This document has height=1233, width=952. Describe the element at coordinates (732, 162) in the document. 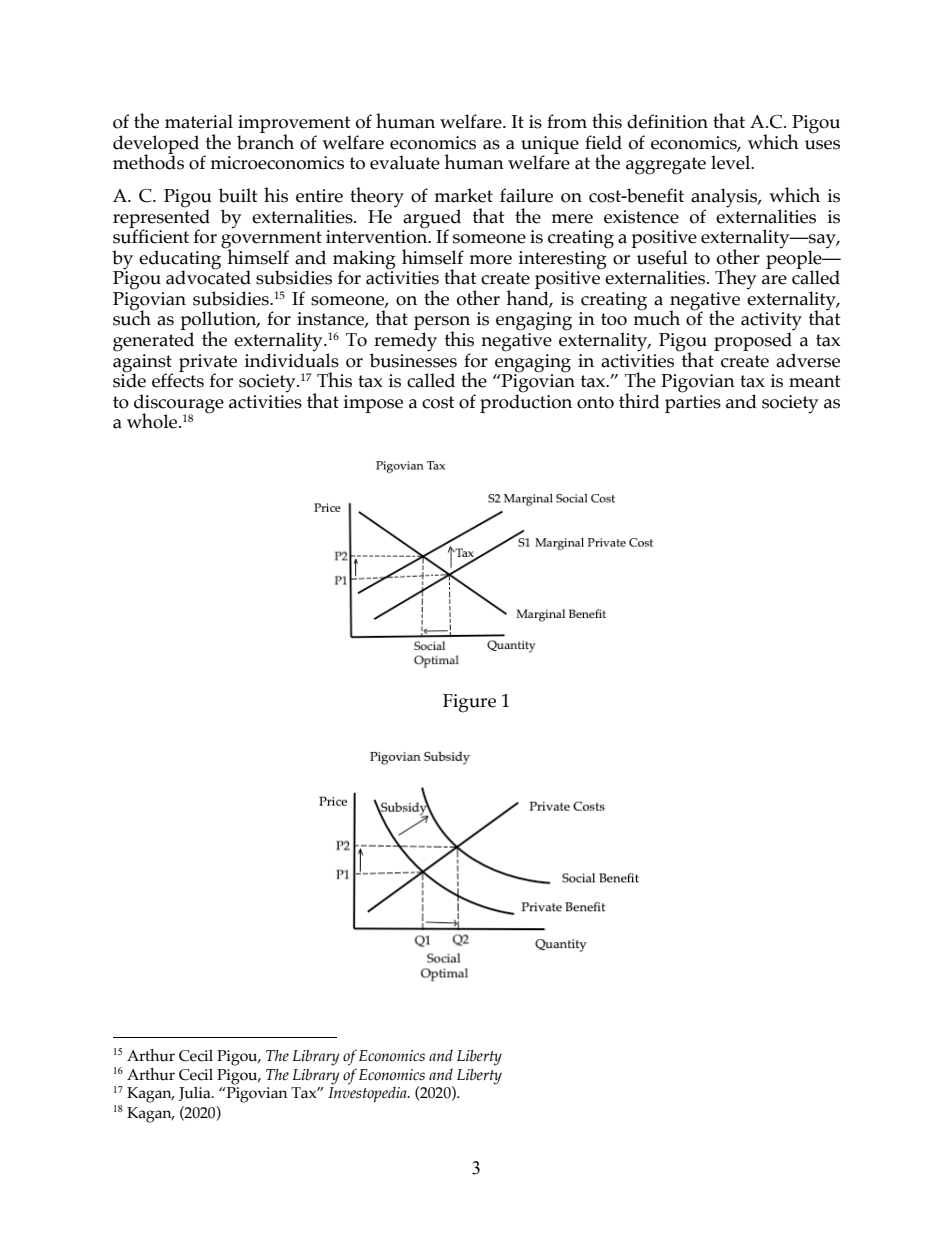

I see `level` at that location.
